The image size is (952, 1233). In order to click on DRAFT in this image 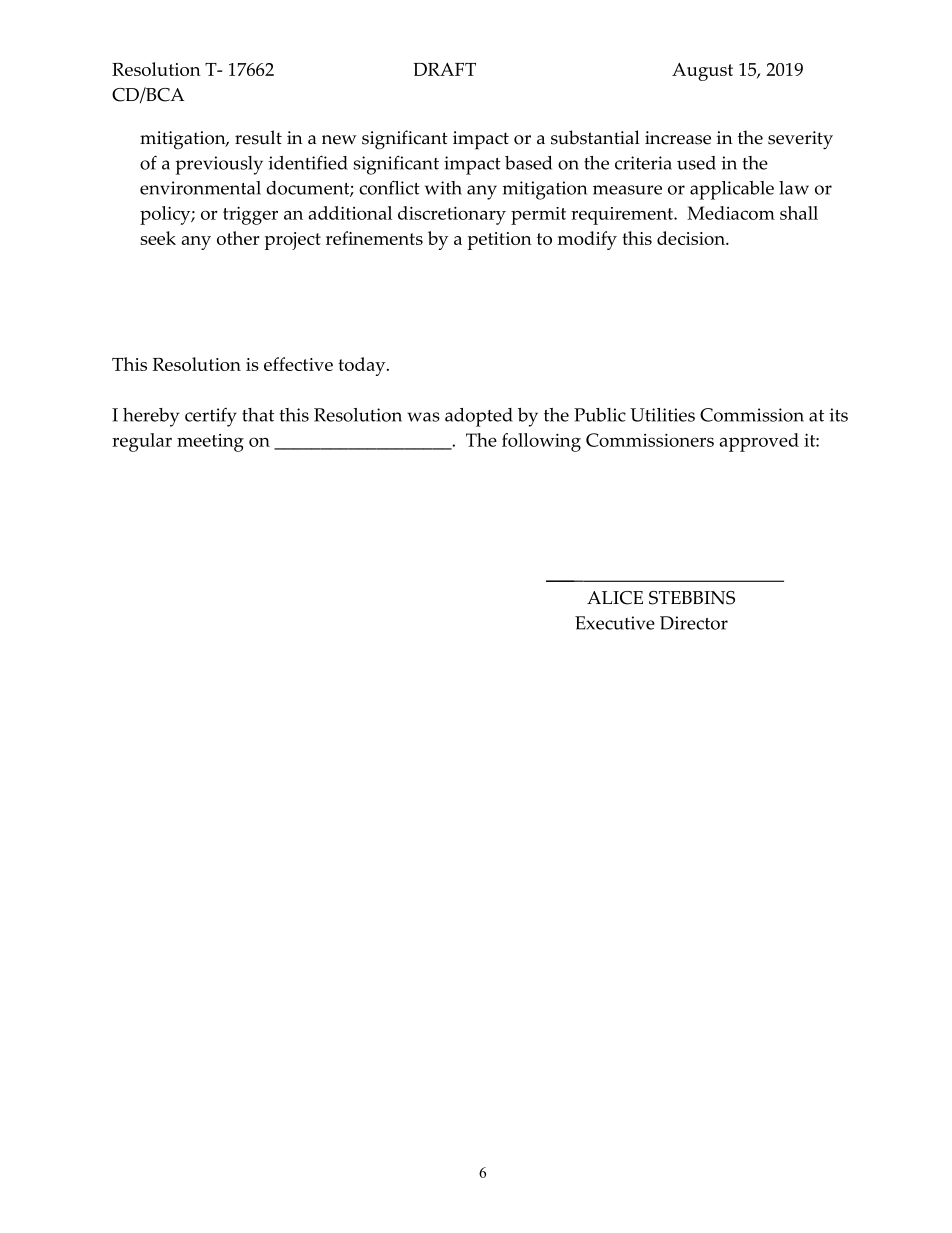, I will do `click(444, 69)`.
